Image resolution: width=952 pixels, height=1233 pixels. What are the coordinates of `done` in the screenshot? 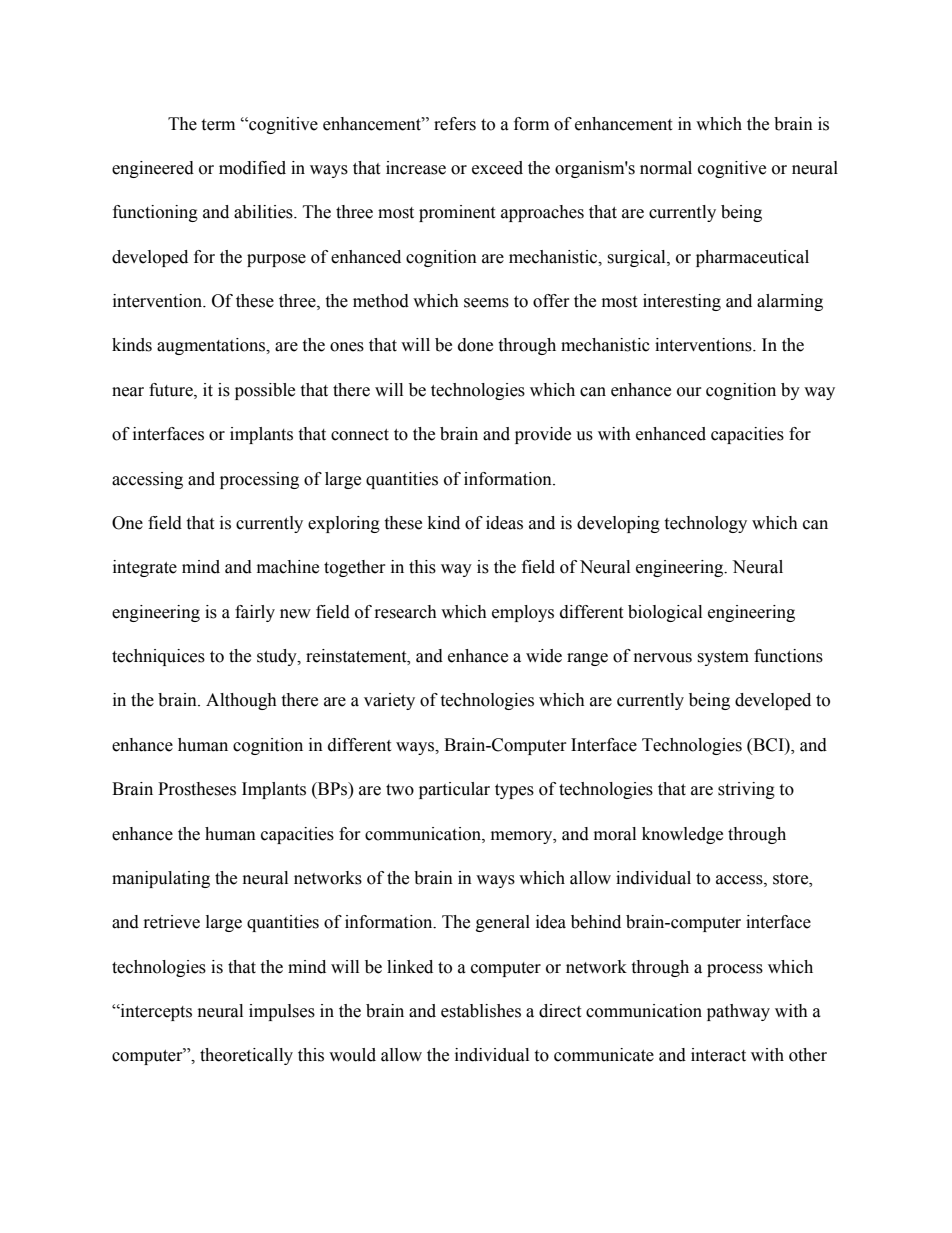 It's located at (475, 345).
